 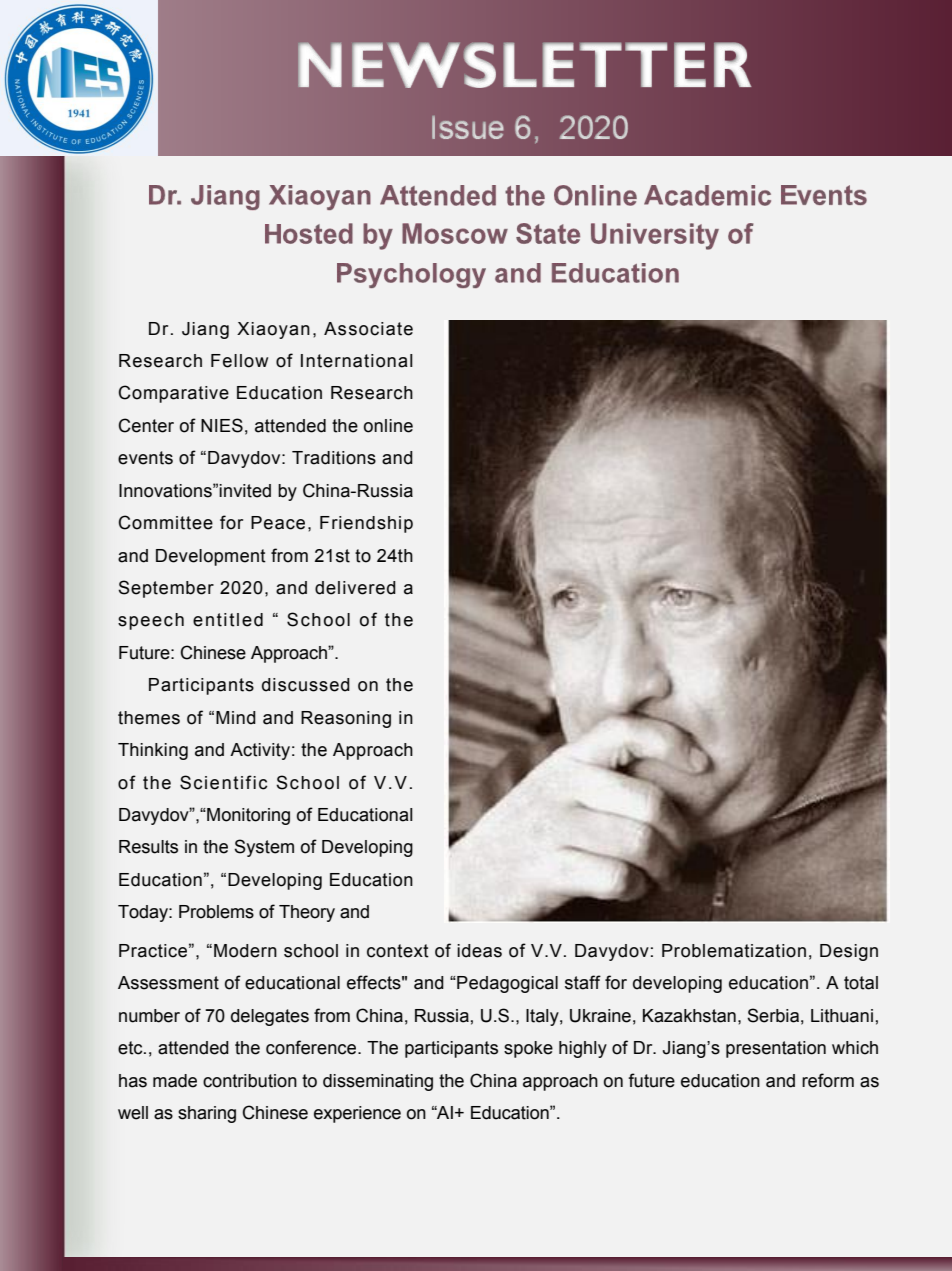 What do you see at coordinates (861, 983) in the document?
I see `total` at bounding box center [861, 983].
